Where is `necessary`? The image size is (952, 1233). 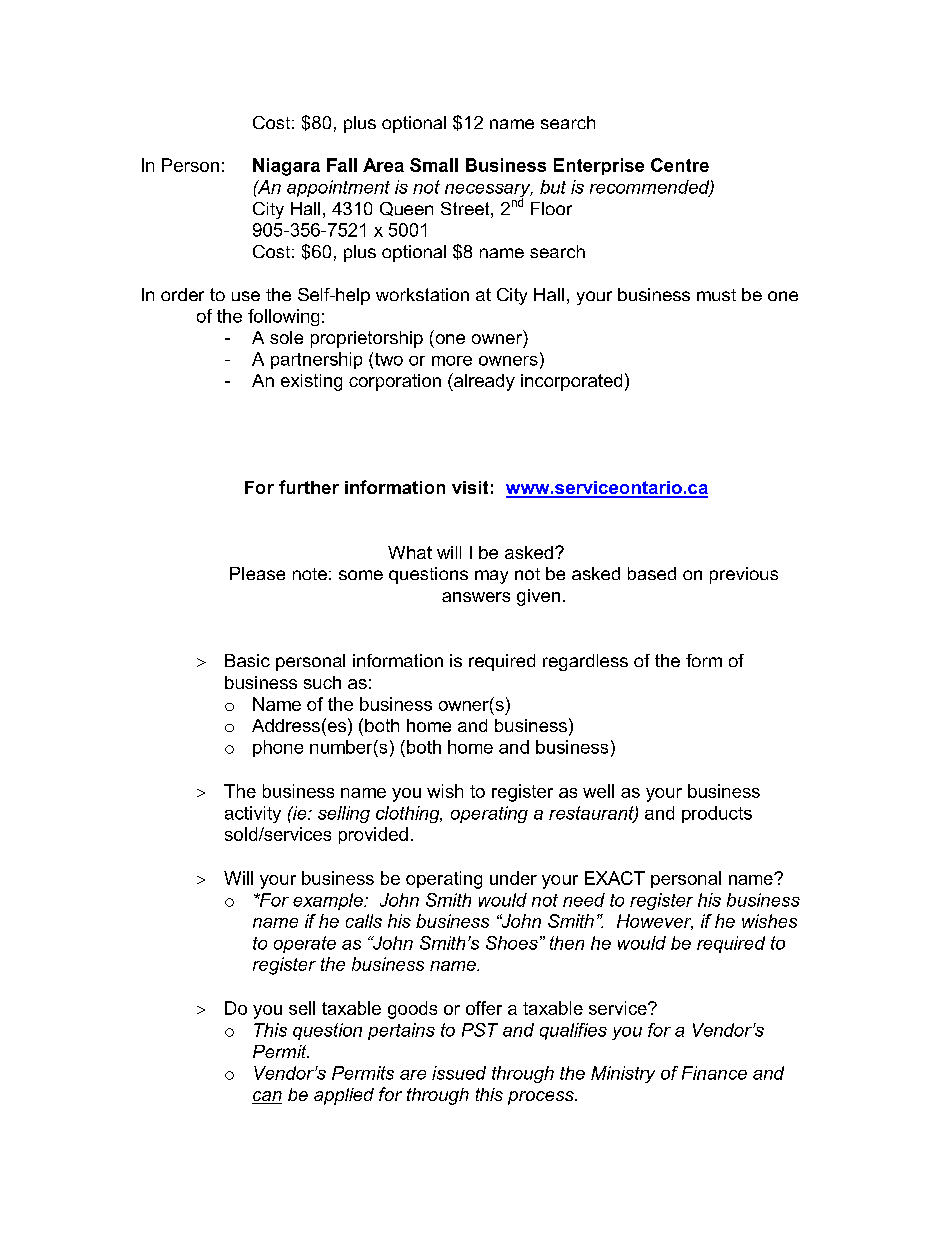 necessary is located at coordinates (489, 192).
